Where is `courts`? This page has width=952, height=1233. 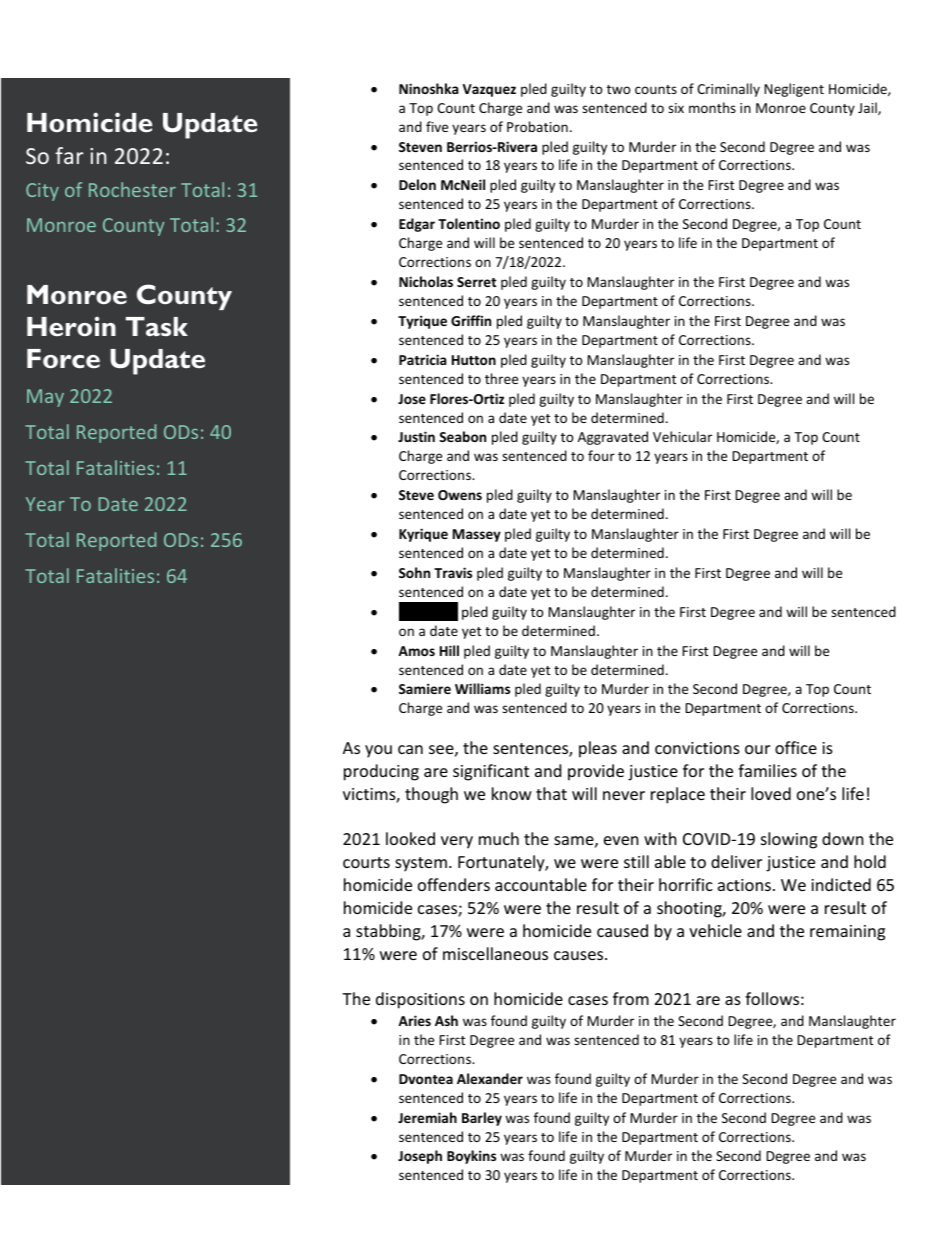 courts is located at coordinates (366, 862).
